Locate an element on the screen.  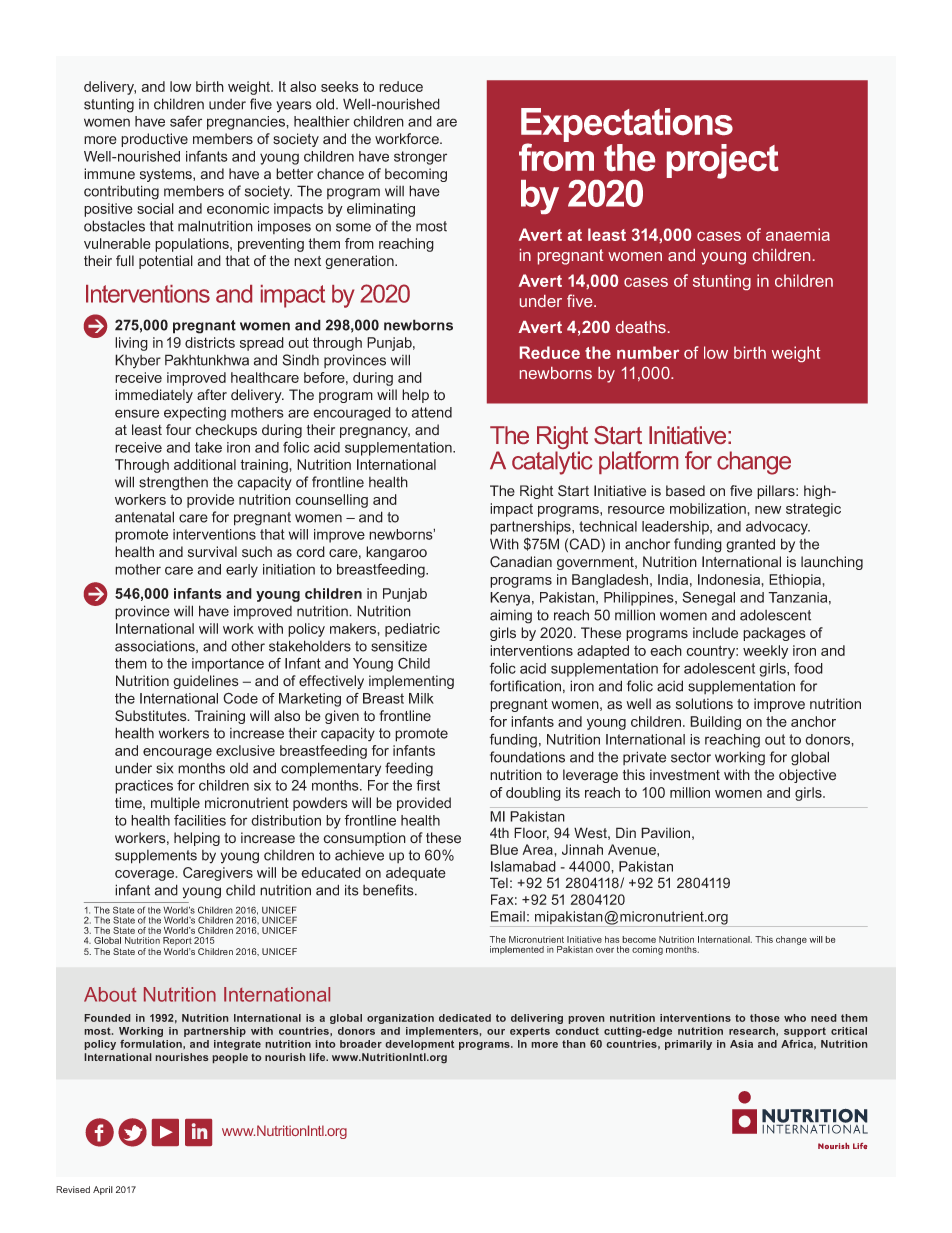
project is located at coordinates (723, 161).
